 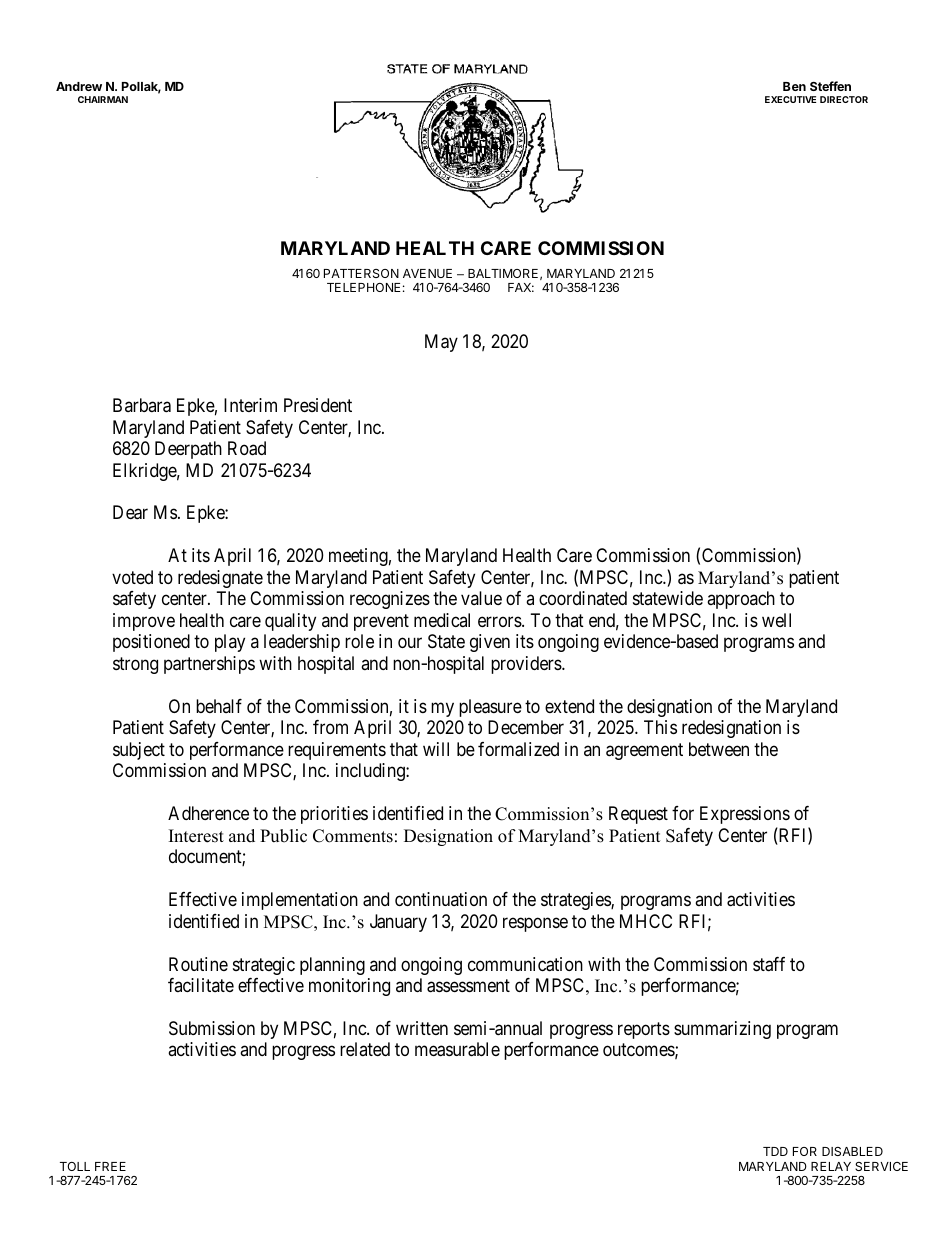 What do you see at coordinates (521, 287) in the screenshot?
I see `FAX` at bounding box center [521, 287].
